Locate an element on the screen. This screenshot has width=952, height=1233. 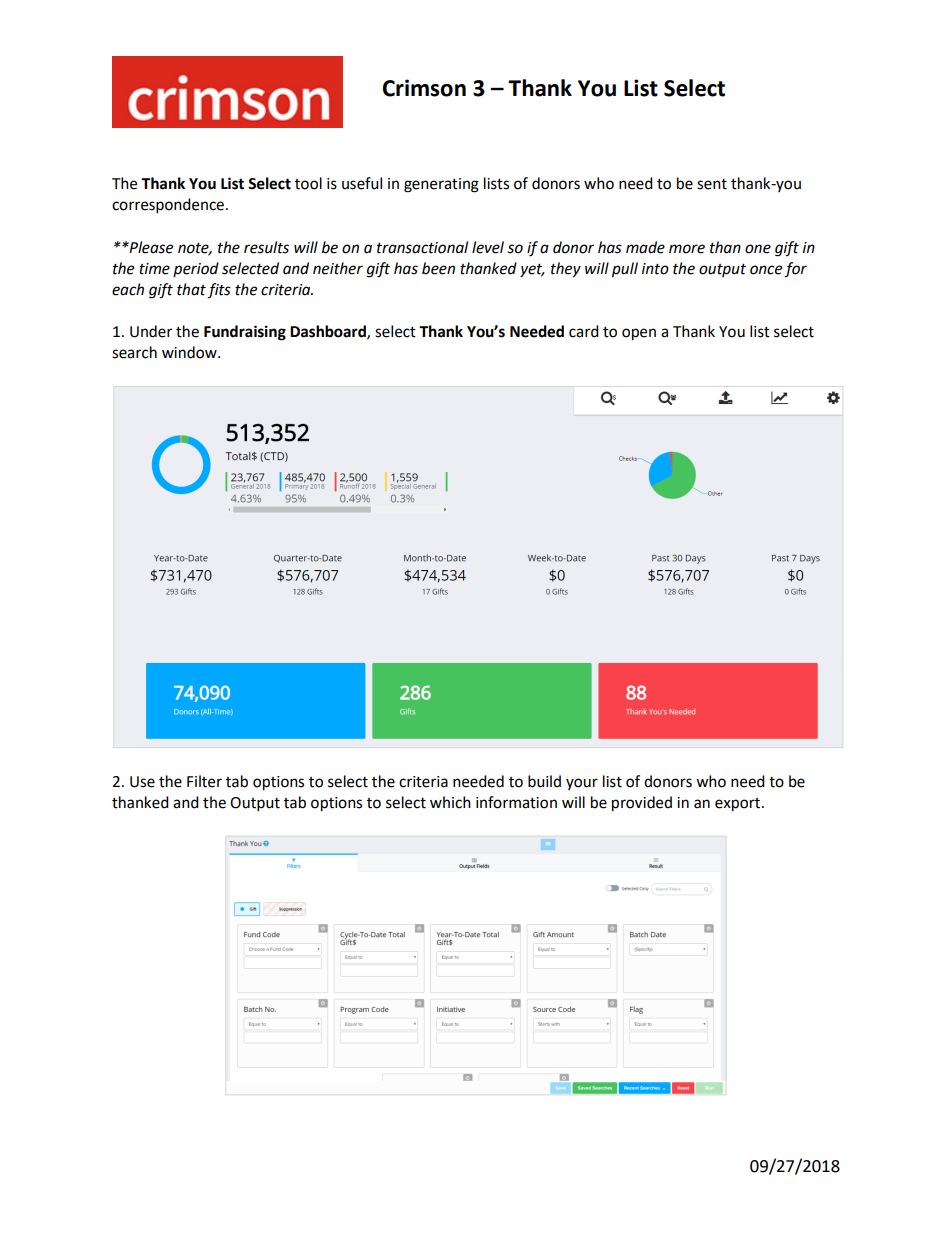
open is located at coordinates (639, 334).
